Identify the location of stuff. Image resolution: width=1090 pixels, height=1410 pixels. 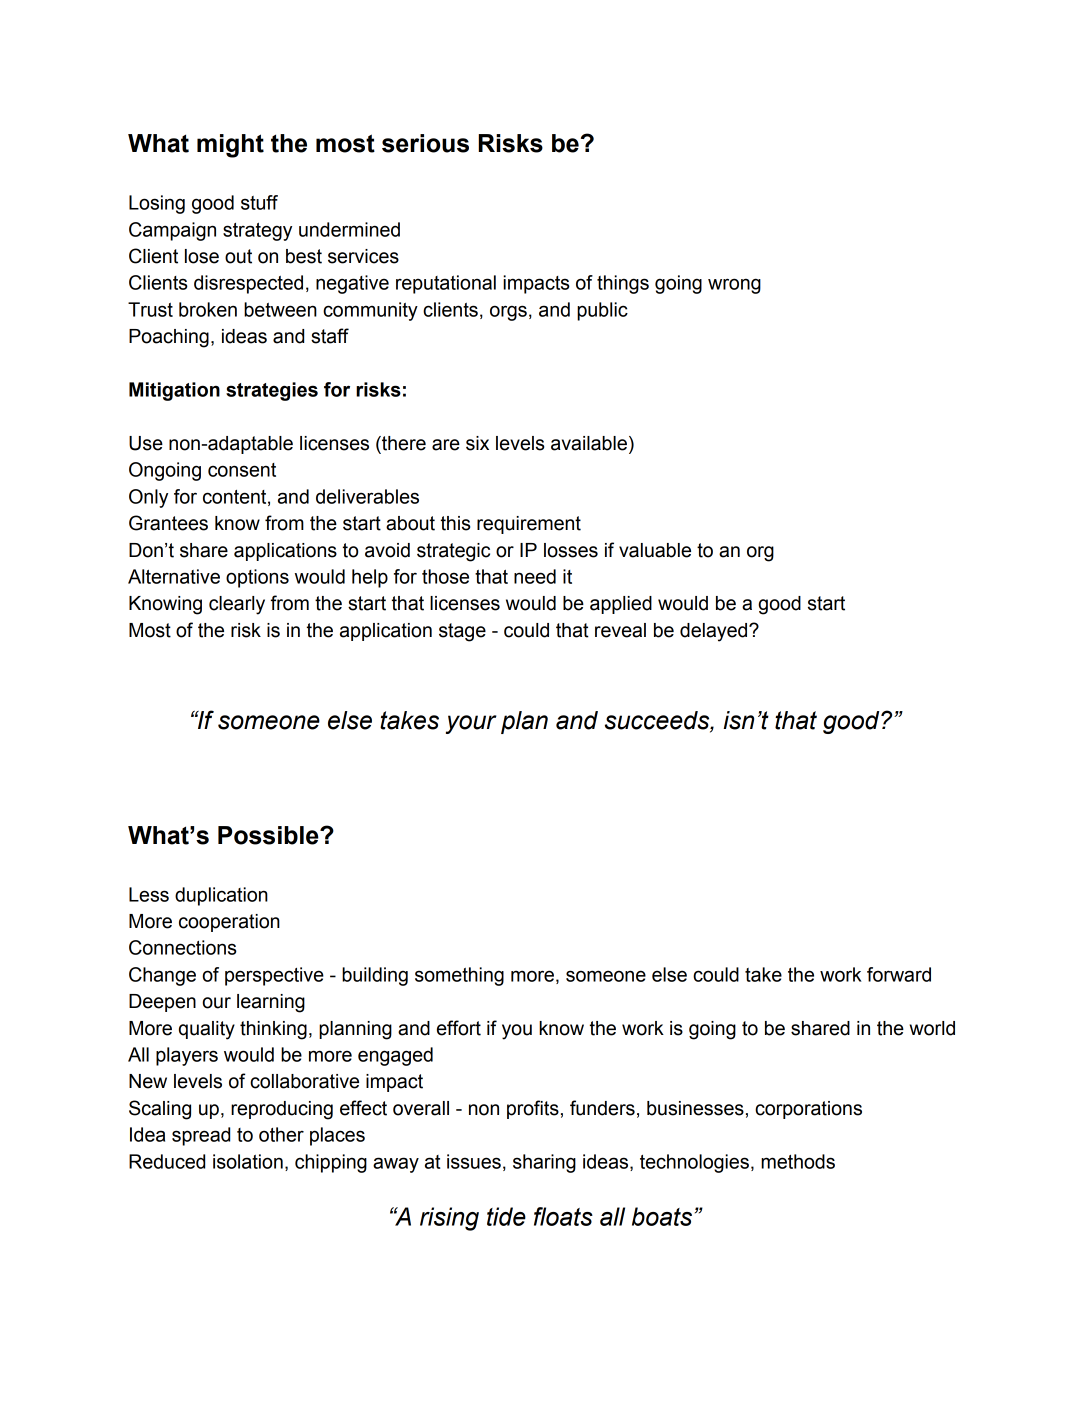
(259, 202).
